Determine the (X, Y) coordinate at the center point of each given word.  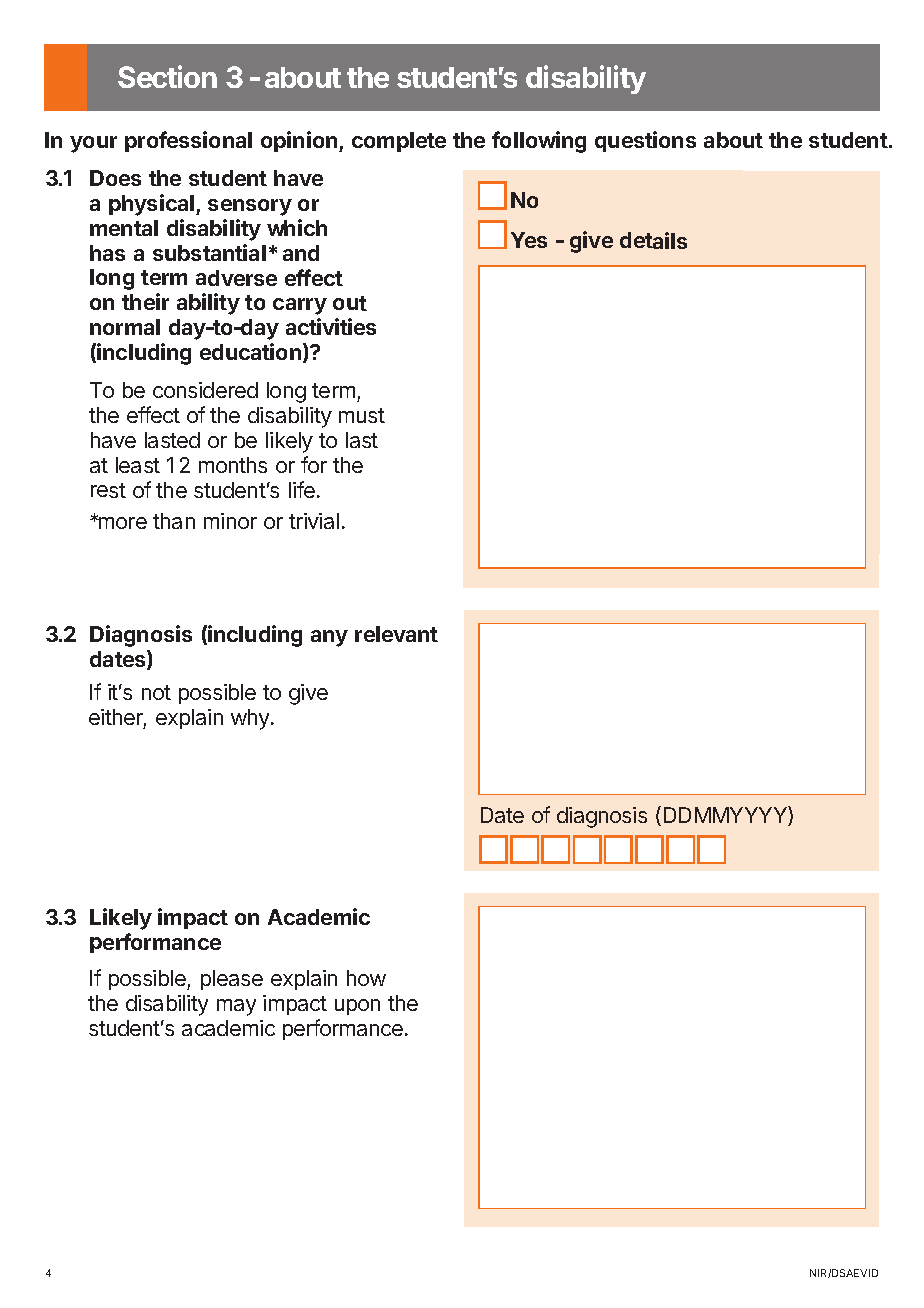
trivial (314, 521)
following (539, 142)
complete (399, 142)
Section (167, 76)
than (174, 521)
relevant (396, 634)
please (232, 980)
